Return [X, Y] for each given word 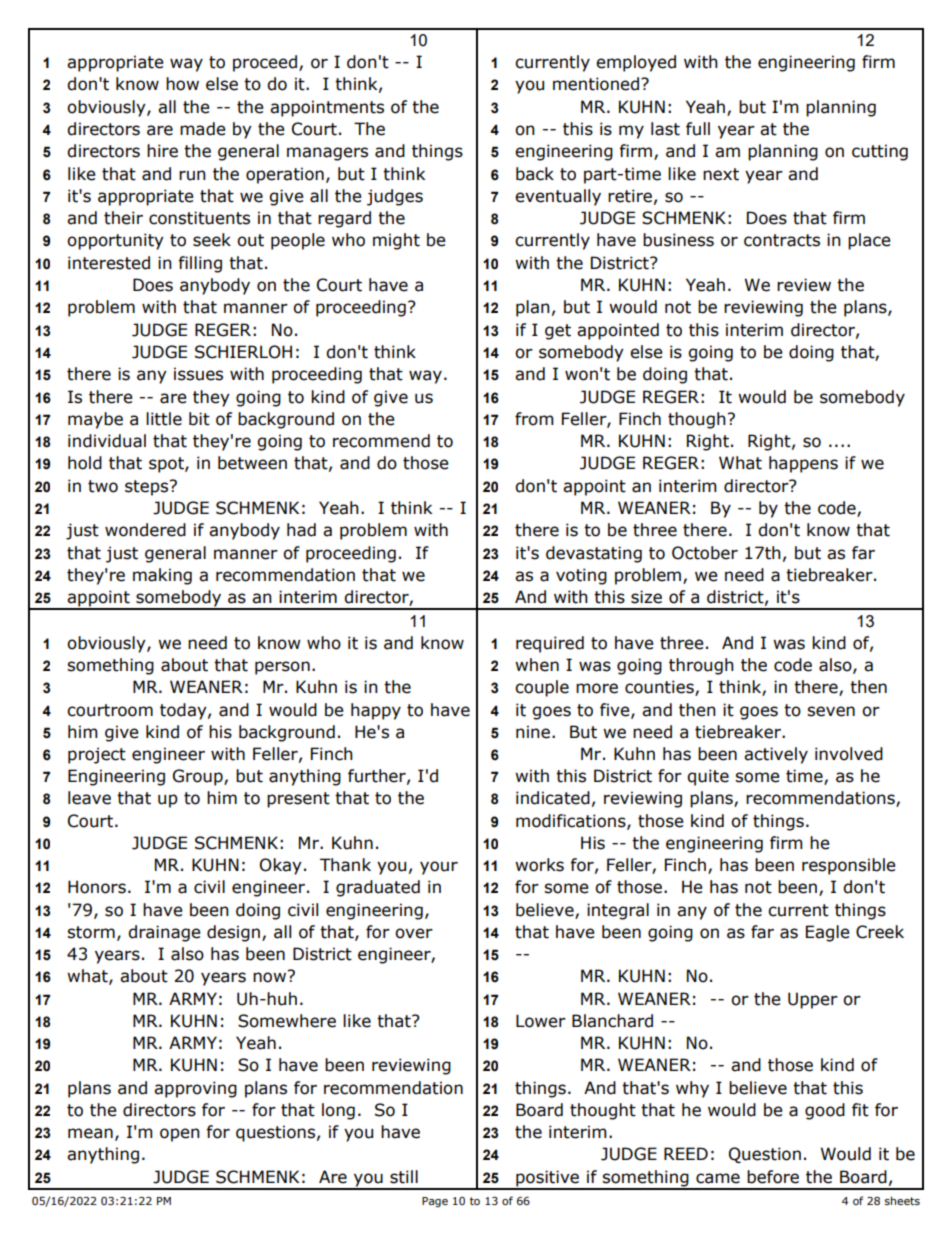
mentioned [597, 84]
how [182, 84]
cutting [880, 152]
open [180, 1135]
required [550, 644]
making [162, 576]
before [773, 1177]
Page [435, 1202]
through [701, 666]
